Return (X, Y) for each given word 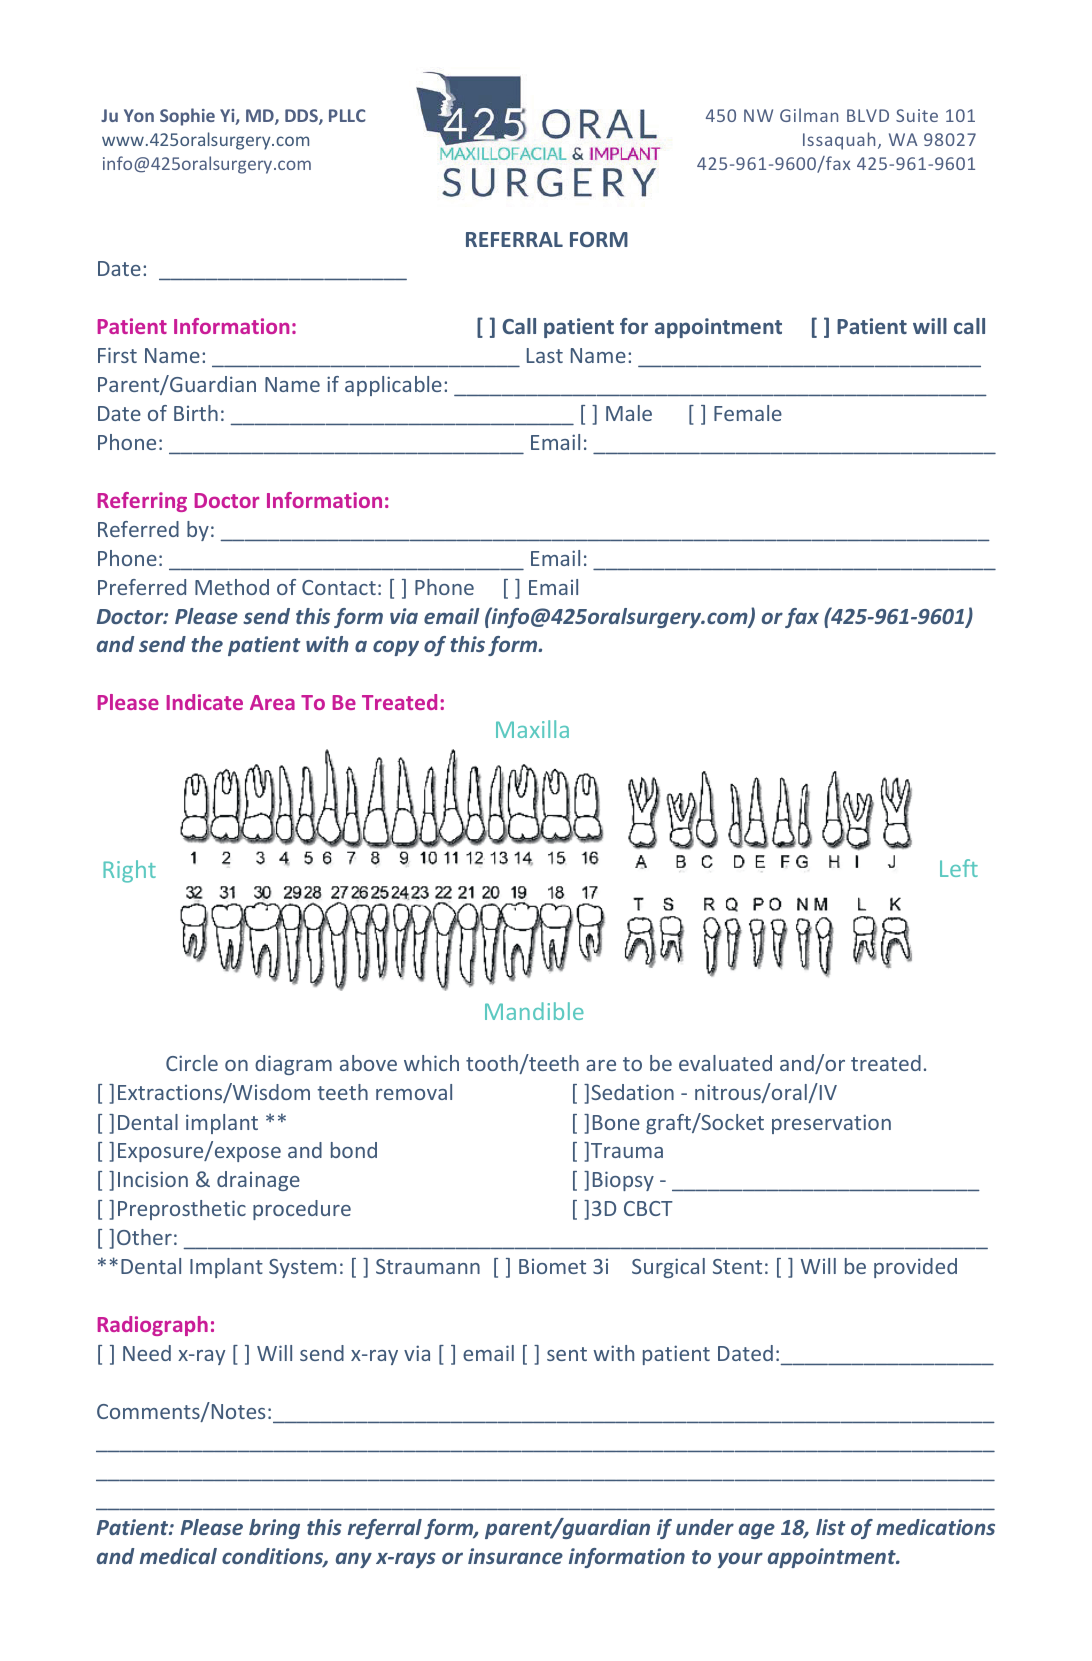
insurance (515, 1556)
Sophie (187, 117)
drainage (258, 1181)
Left (959, 868)
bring (274, 1529)
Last (545, 355)
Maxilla (532, 729)
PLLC (347, 115)
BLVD (868, 115)
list (831, 1527)
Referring (142, 502)
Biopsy (623, 1181)
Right (129, 871)
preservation (831, 1124)
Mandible (534, 1011)
